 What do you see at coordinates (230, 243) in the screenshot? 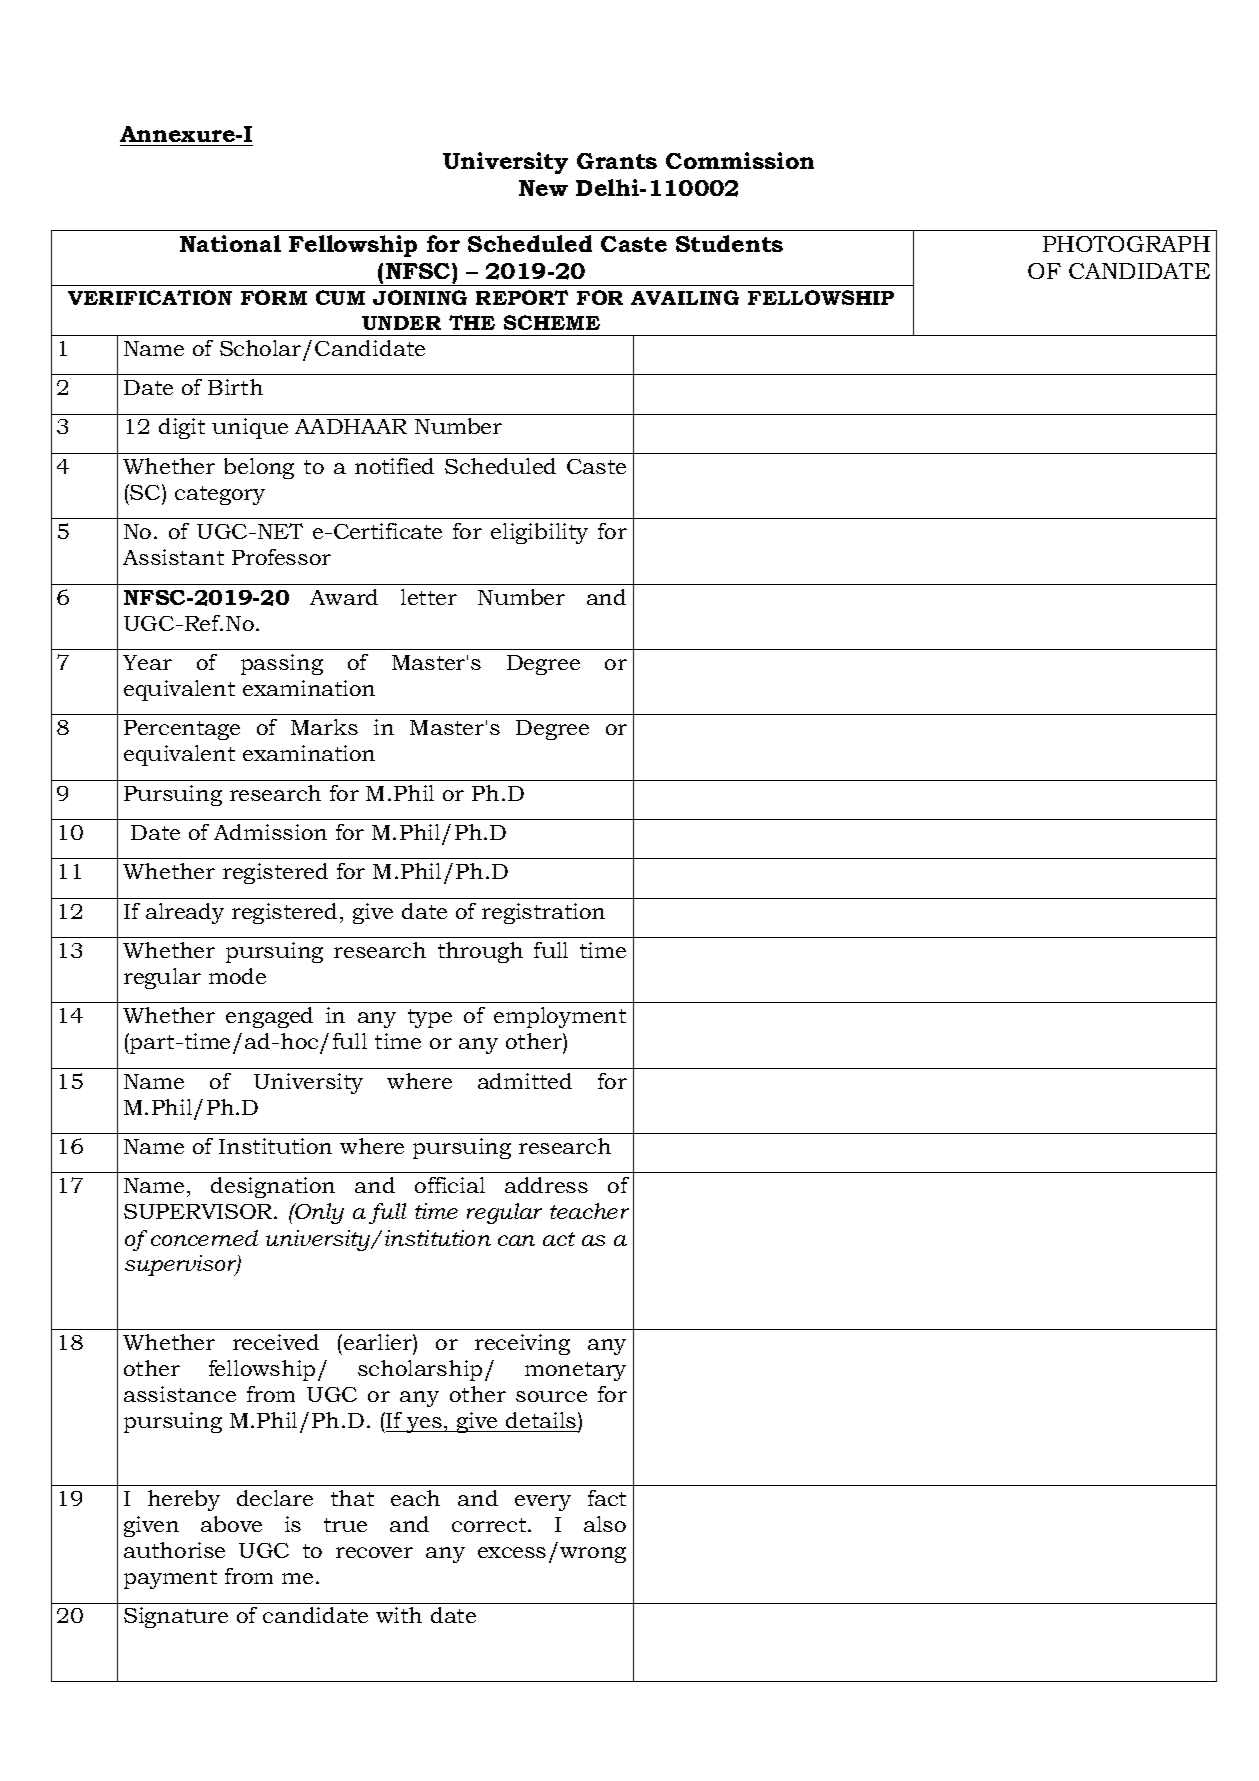
I see `National` at bounding box center [230, 243].
